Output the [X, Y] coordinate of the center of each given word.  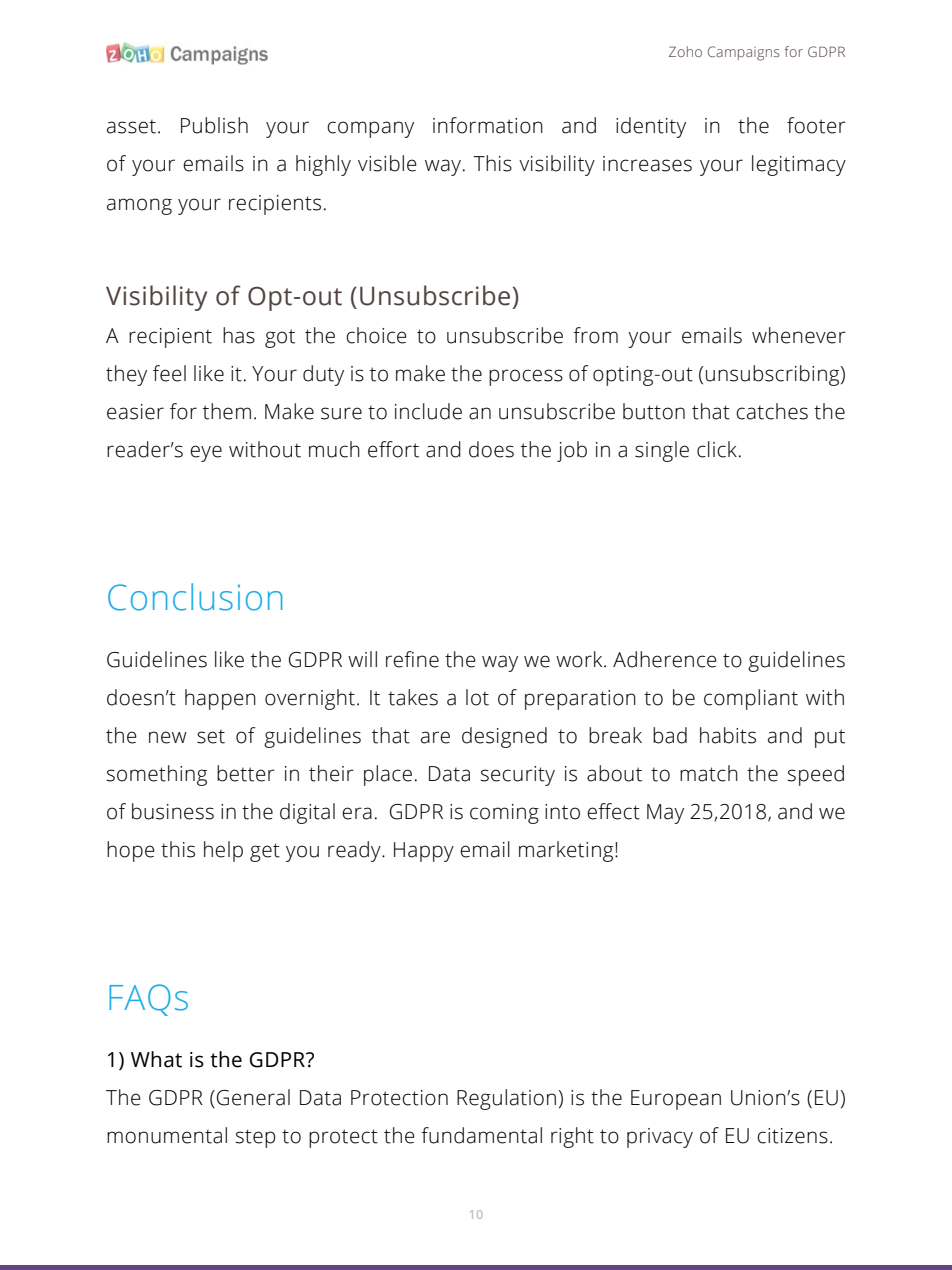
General [253, 1097]
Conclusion [195, 597]
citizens [792, 1136]
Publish [214, 125]
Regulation [506, 1099]
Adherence [665, 659]
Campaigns [744, 53]
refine [412, 659]
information [488, 125]
